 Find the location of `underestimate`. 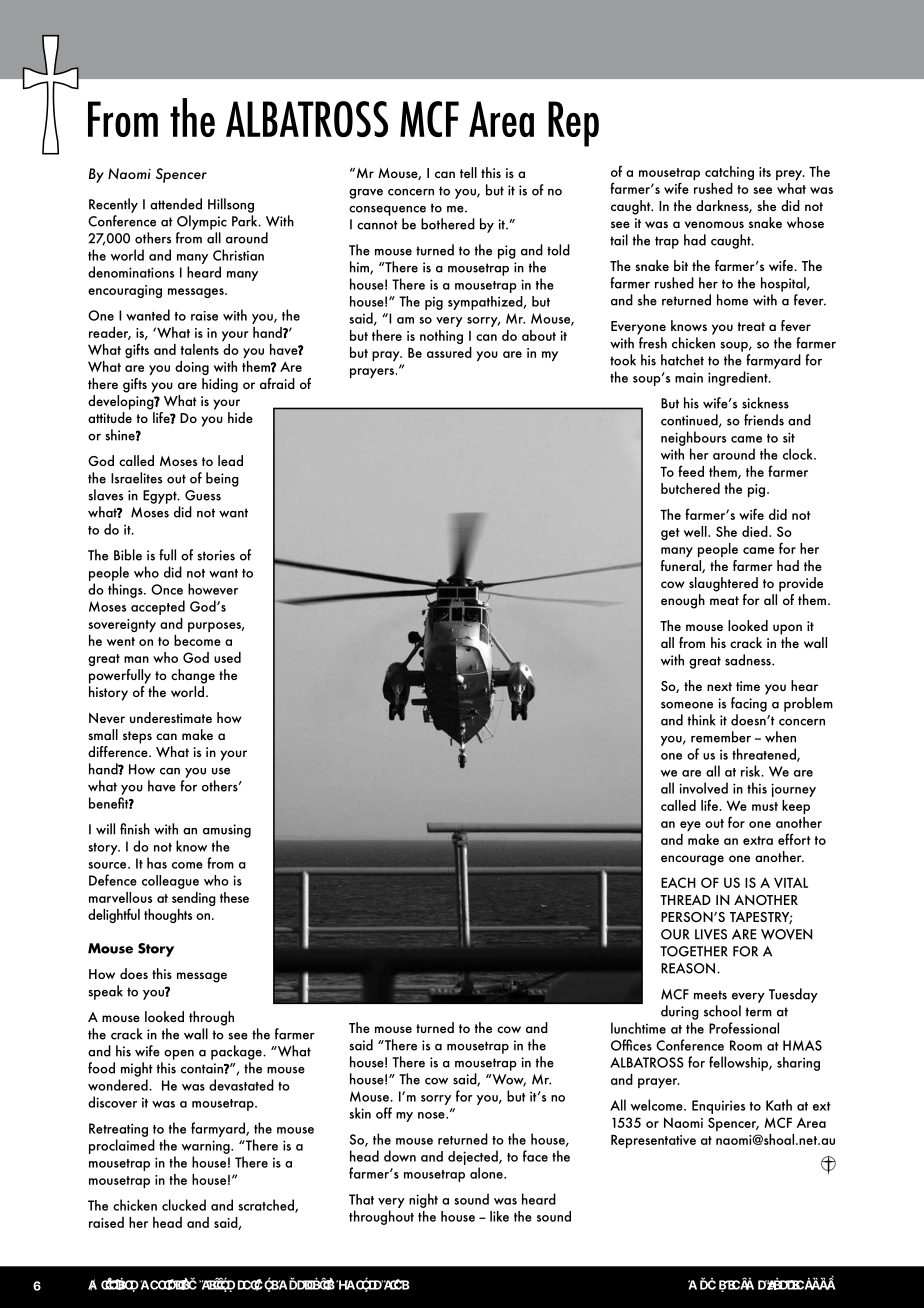

underestimate is located at coordinates (171, 717).
